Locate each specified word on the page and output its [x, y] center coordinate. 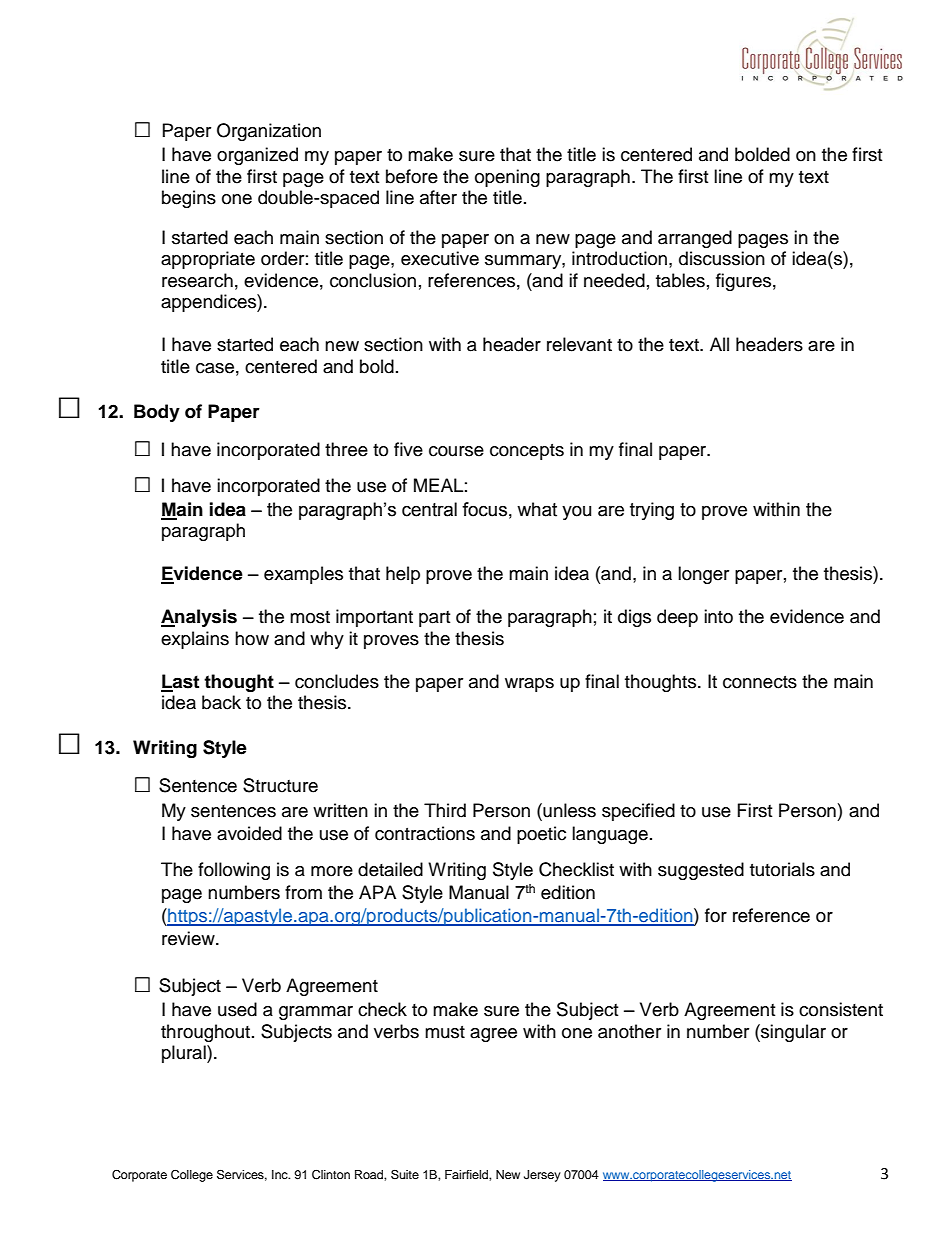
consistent [841, 1009]
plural [185, 1054]
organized [257, 156]
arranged [695, 239]
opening [507, 178]
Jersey [542, 1176]
